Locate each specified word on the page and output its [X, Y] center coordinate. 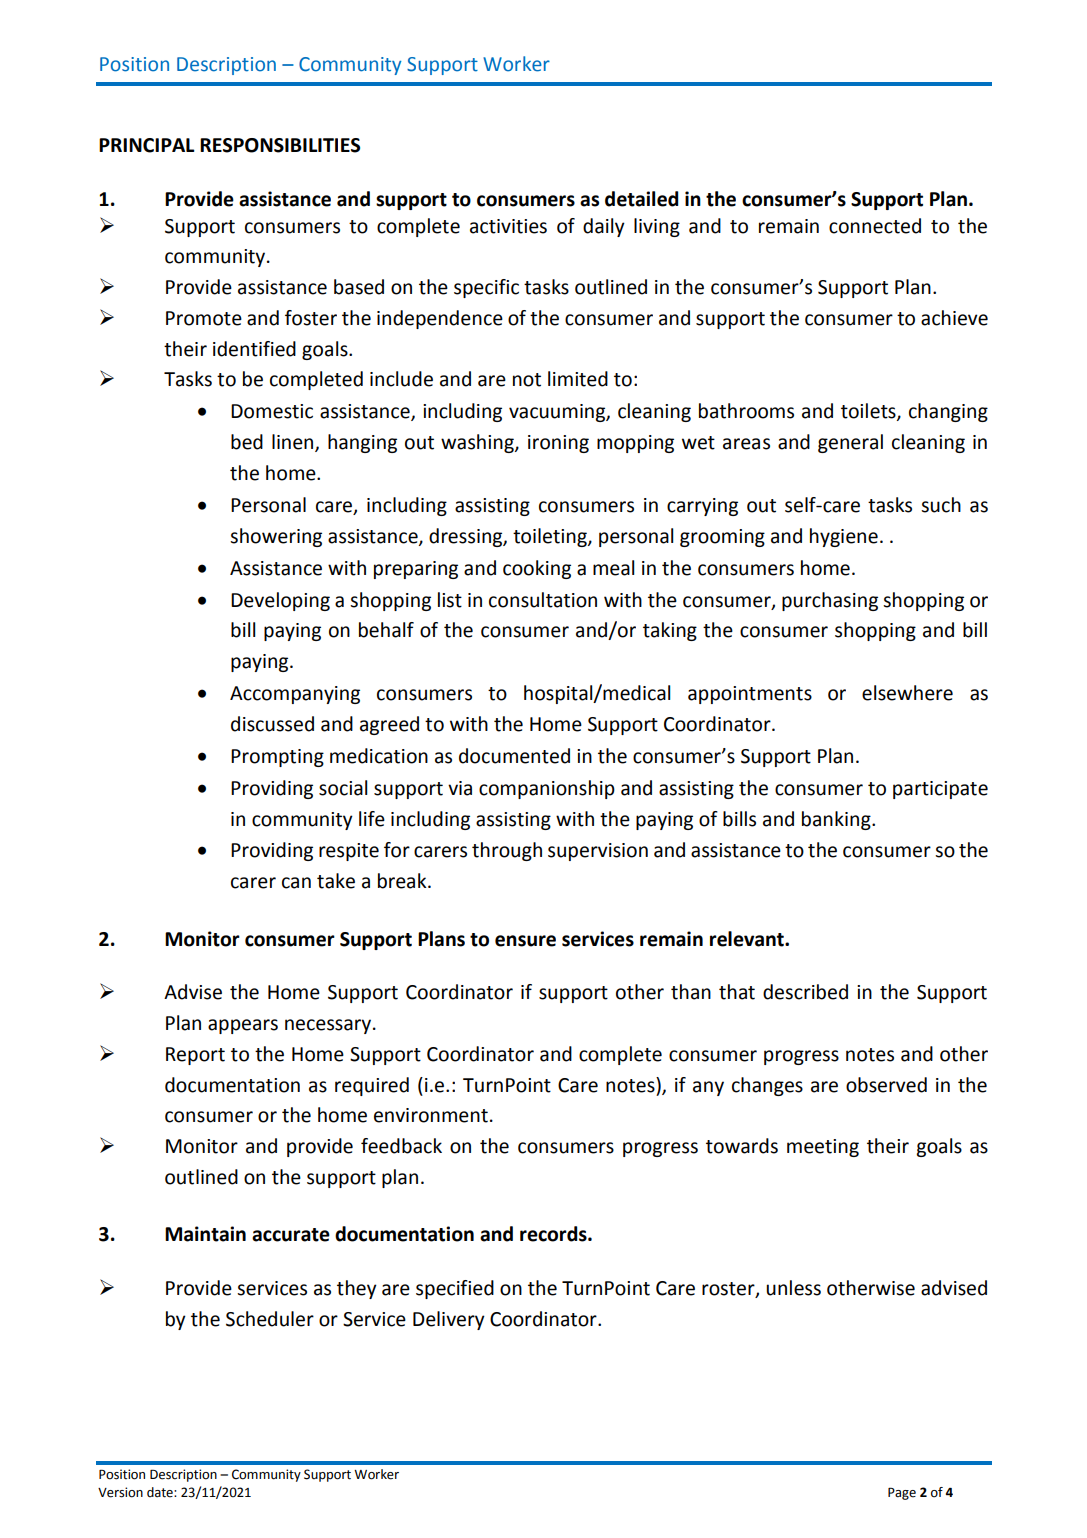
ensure [525, 941]
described [805, 992]
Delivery [449, 1320]
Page [902, 1493]
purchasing [830, 601]
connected [875, 226]
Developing [280, 601]
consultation [543, 600]
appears [243, 1026]
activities [508, 226]
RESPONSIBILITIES [280, 145]
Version [120, 1492]
